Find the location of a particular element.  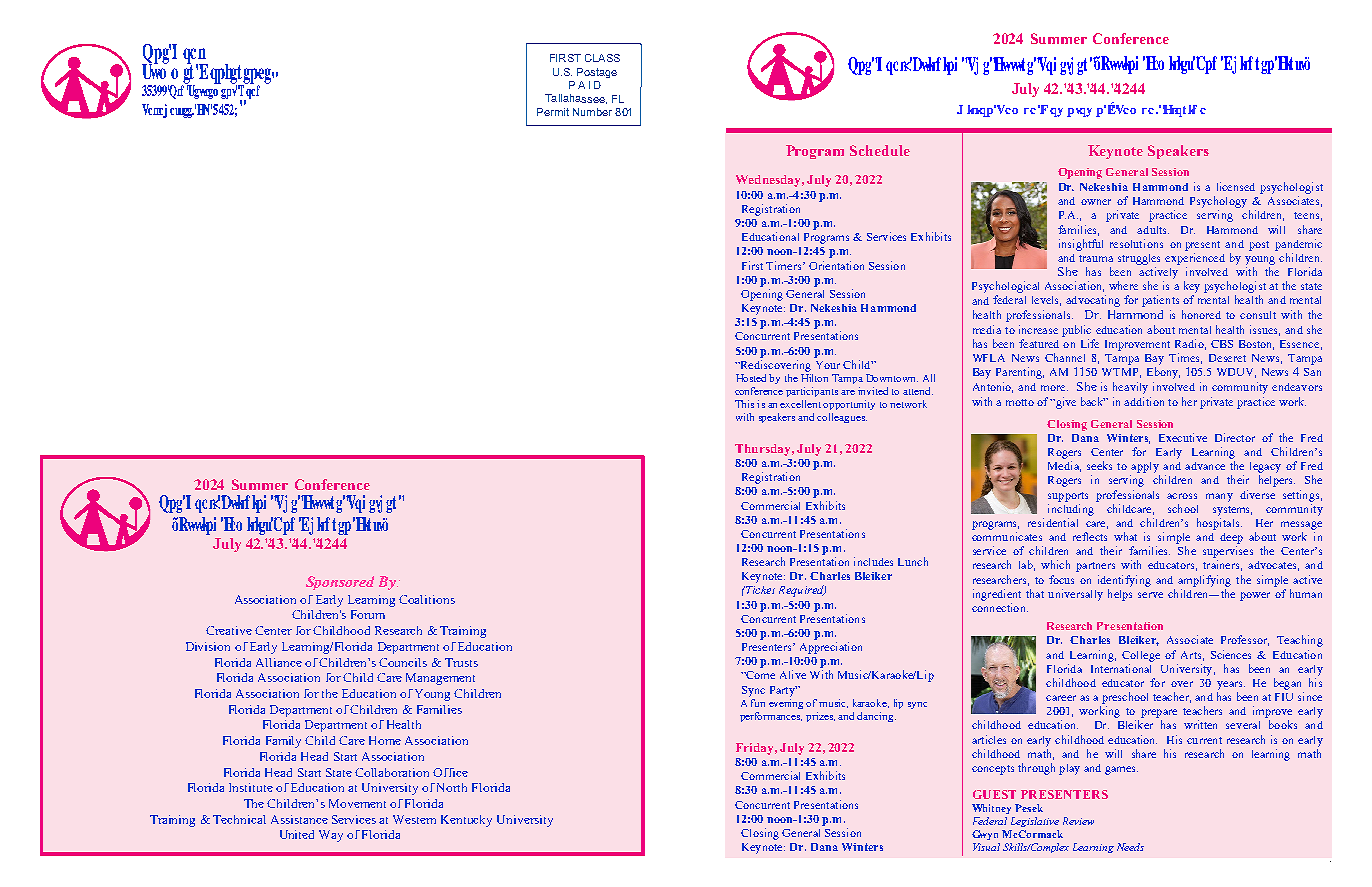

Permit is located at coordinates (553, 112).
